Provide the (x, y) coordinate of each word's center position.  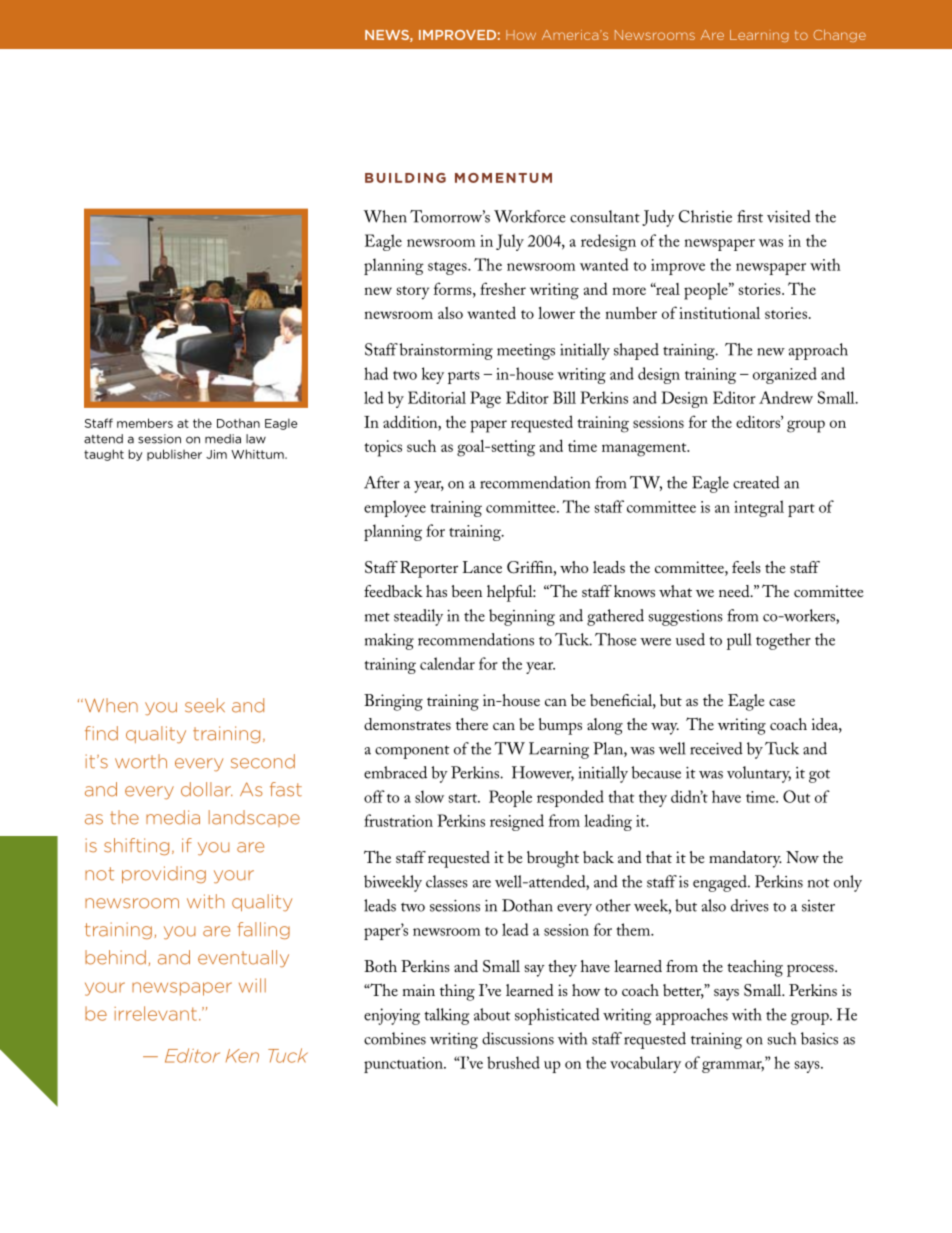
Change (839, 35)
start (464, 798)
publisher (174, 455)
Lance (482, 567)
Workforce (530, 216)
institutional (719, 313)
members (145, 423)
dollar (207, 789)
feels (746, 567)
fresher (503, 288)
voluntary (759, 774)
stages (448, 268)
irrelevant (155, 1013)
